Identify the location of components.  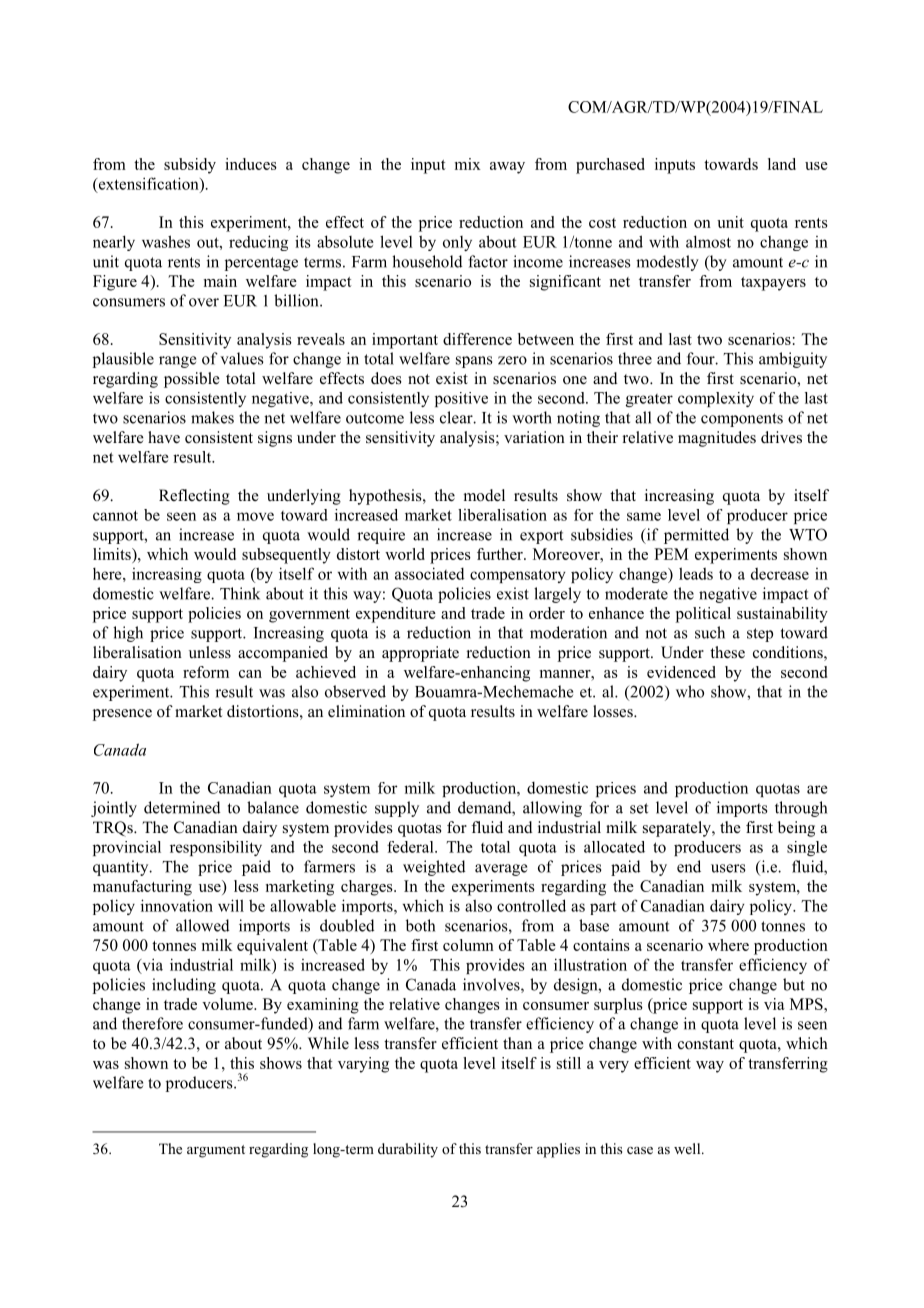
(742, 420).
